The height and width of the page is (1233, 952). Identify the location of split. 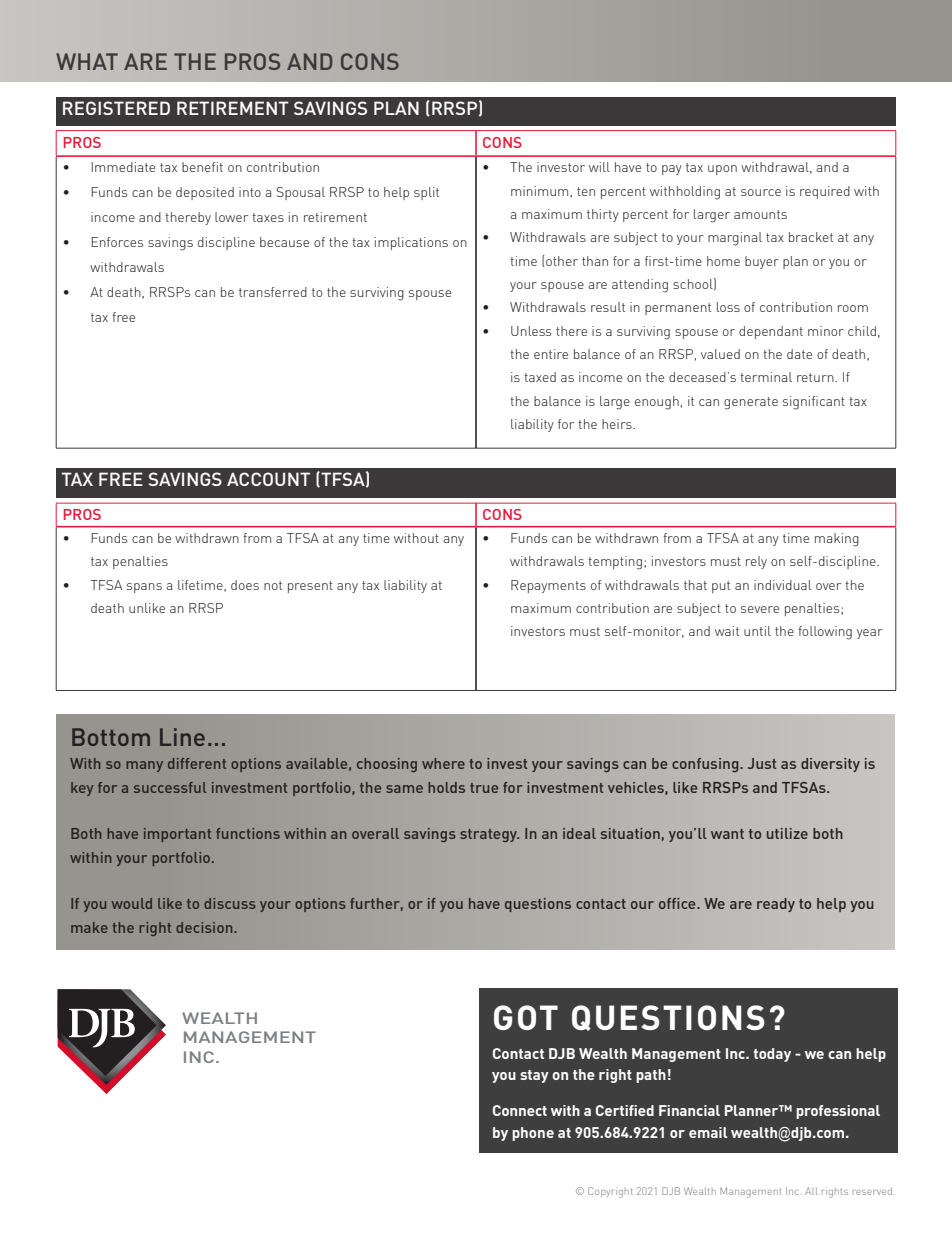
(426, 193).
